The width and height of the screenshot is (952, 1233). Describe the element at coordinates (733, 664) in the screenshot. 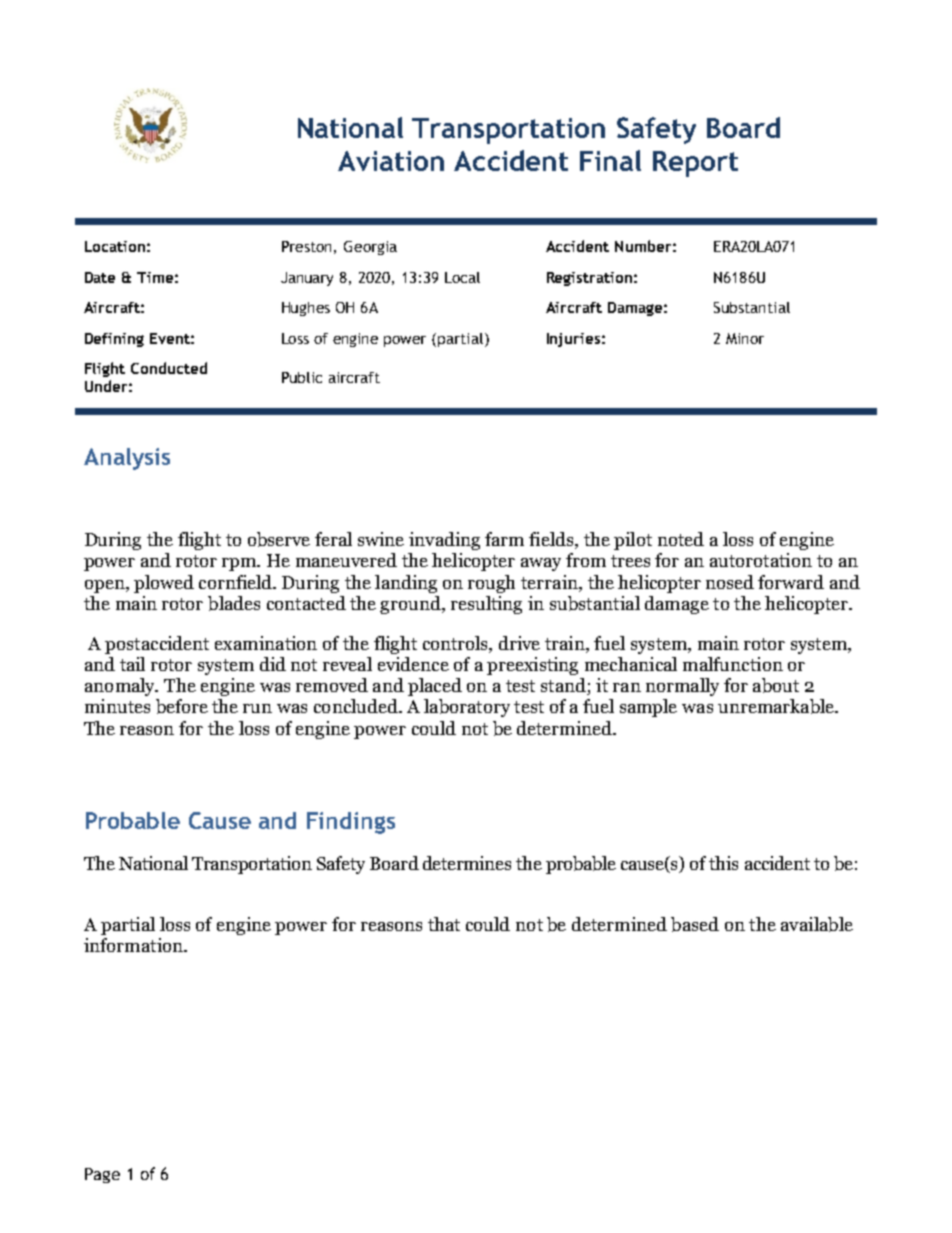

I see `malfunction` at that location.
